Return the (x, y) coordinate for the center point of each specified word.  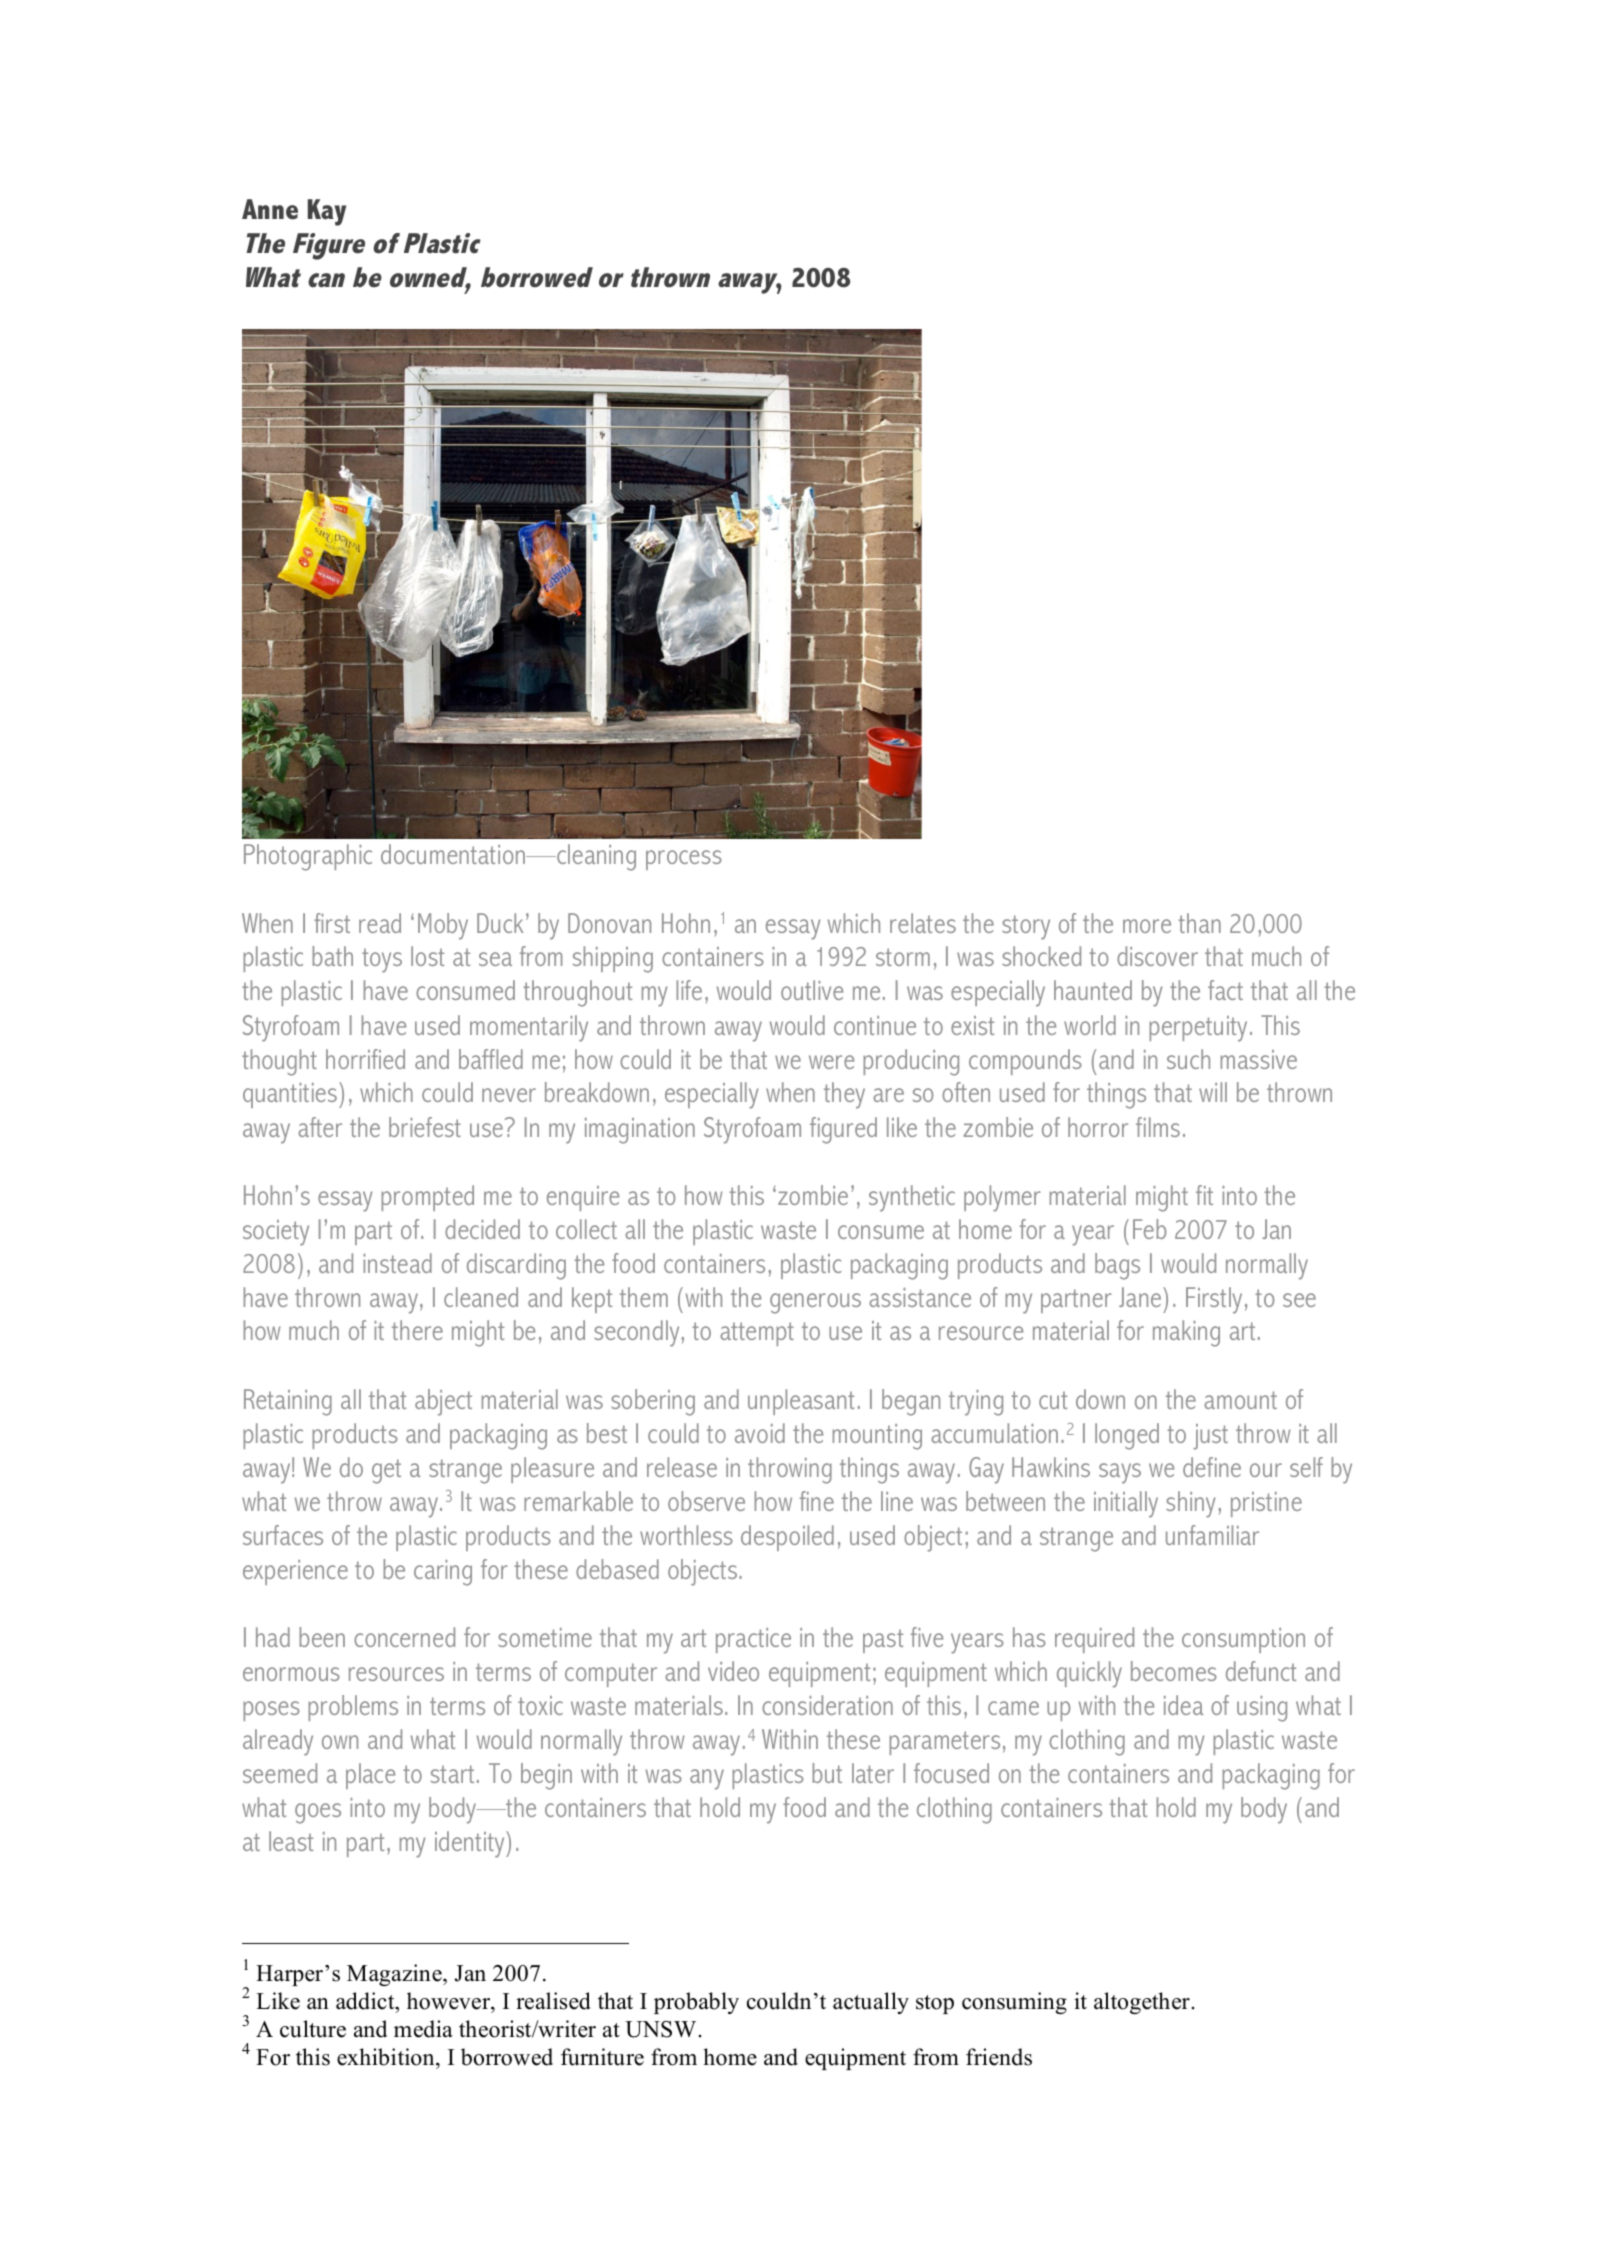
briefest (425, 1127)
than (1199, 923)
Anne (270, 209)
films (1158, 1127)
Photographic (308, 857)
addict (366, 2001)
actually (871, 2003)
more (1147, 926)
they (844, 1095)
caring (443, 1573)
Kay (327, 212)
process (684, 860)
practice (753, 1640)
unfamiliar (1212, 1535)
